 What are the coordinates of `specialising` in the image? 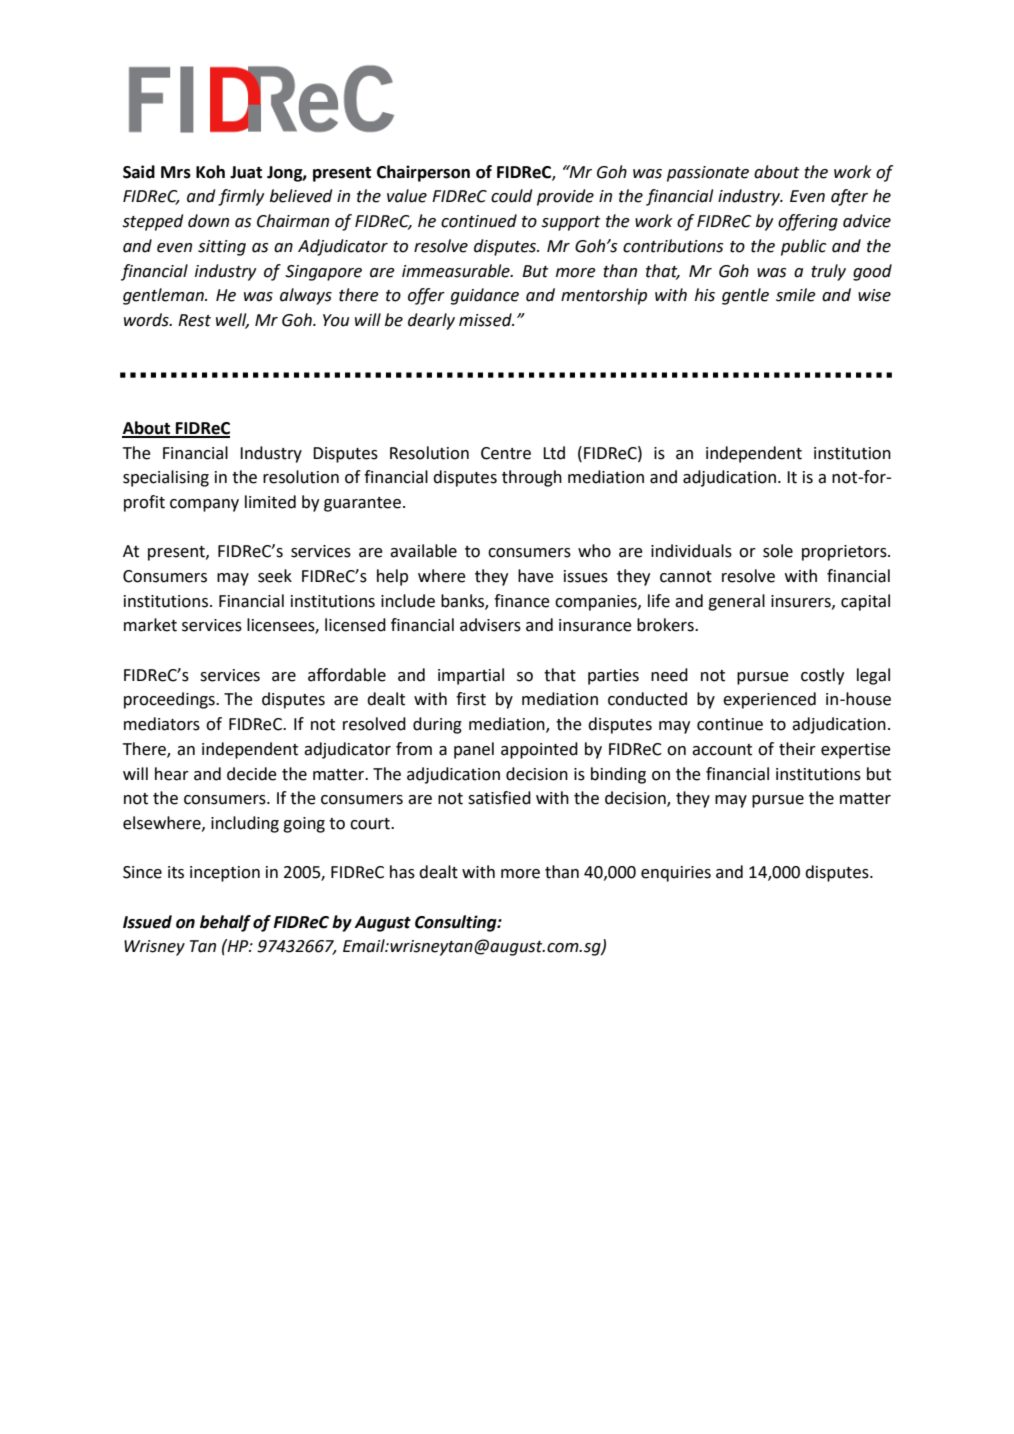 It's located at (166, 478).
